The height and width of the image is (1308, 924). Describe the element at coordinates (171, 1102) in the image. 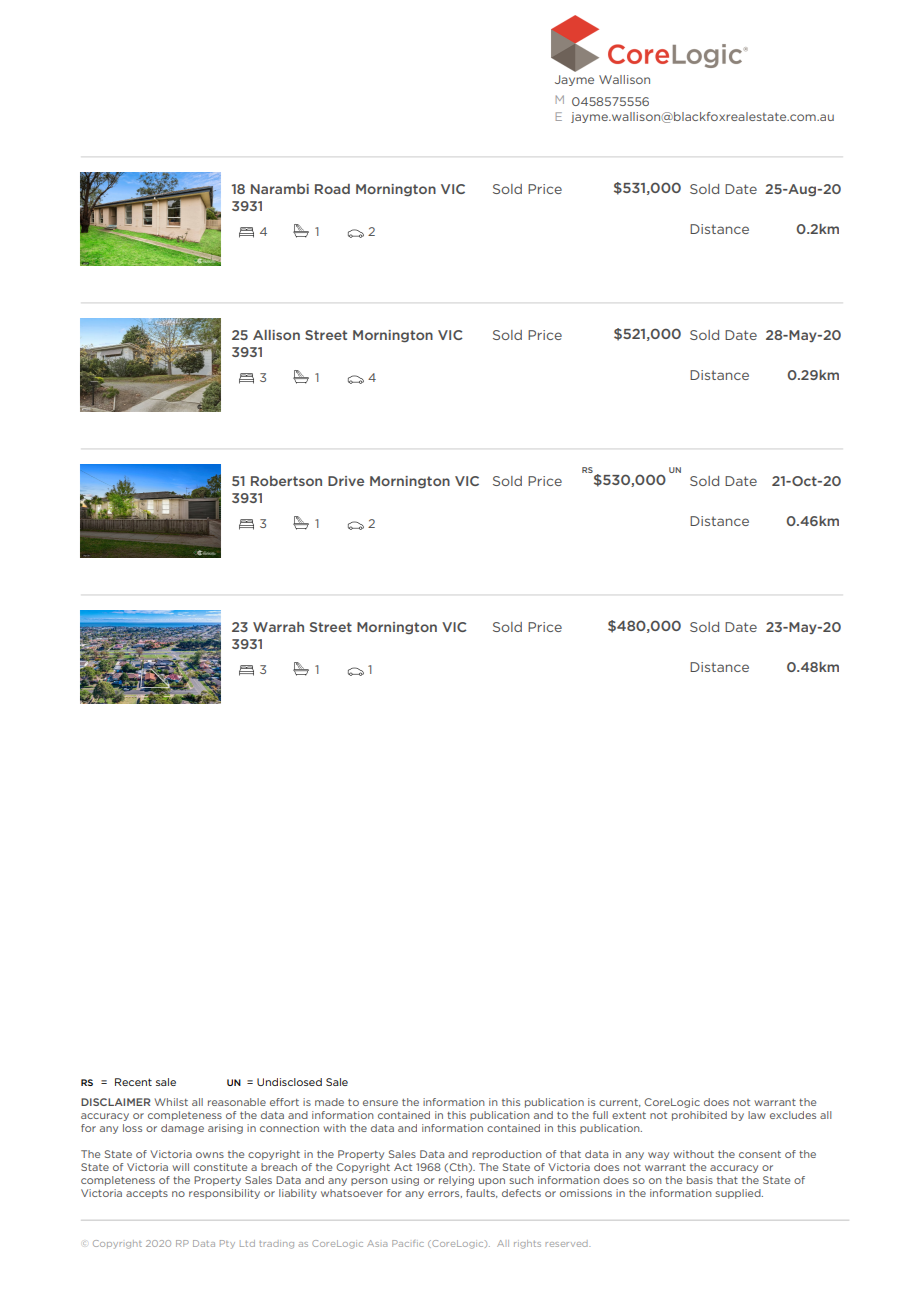

I see `Whilst` at that location.
